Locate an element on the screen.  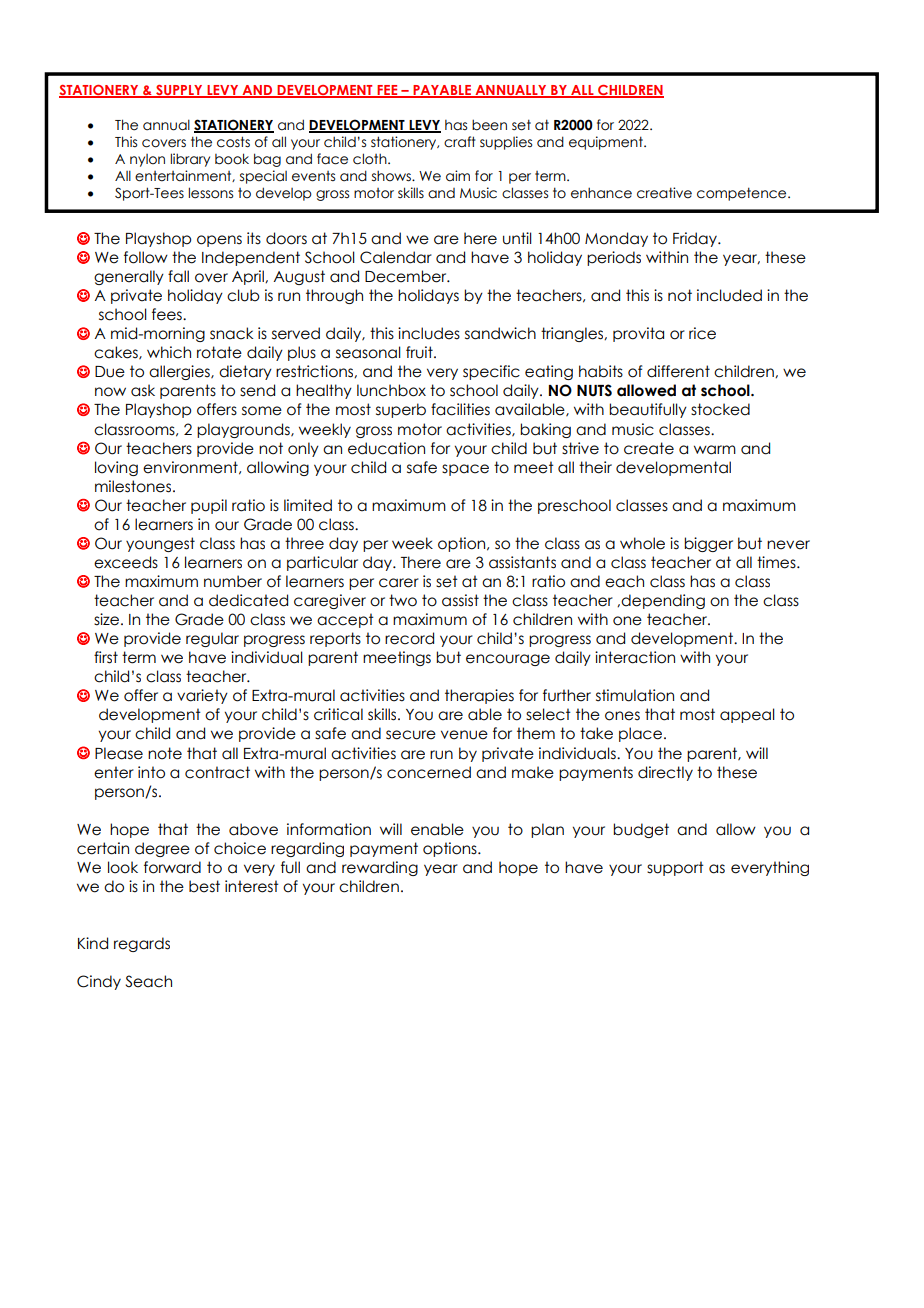
variety is located at coordinates (202, 696).
